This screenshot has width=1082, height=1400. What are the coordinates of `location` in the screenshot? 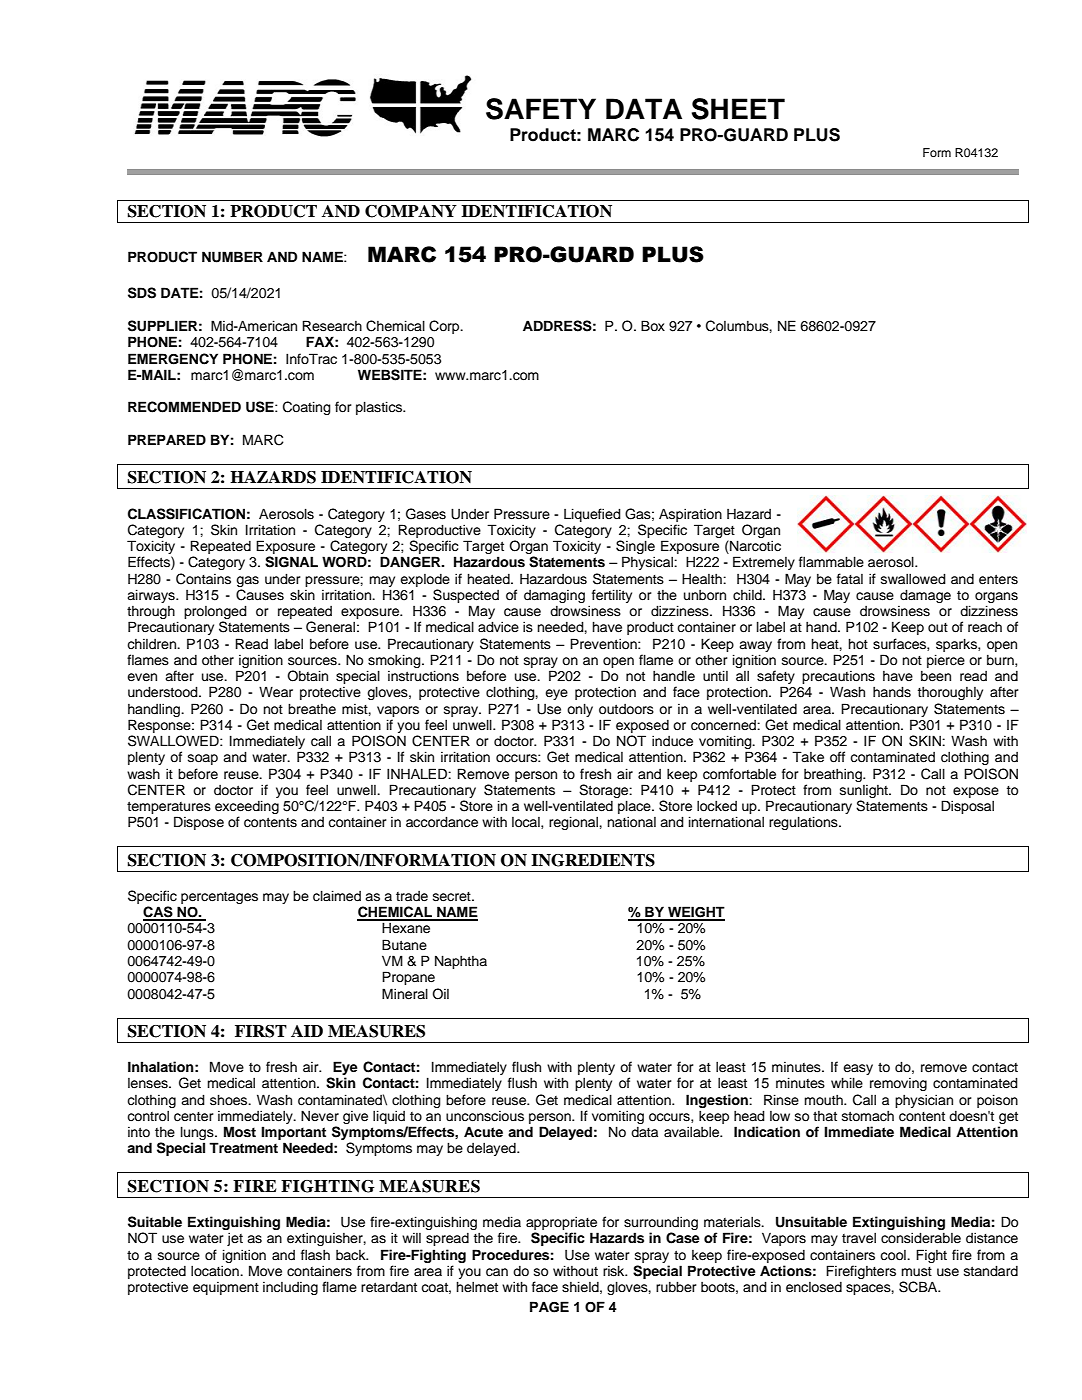 It's located at (216, 1271).
